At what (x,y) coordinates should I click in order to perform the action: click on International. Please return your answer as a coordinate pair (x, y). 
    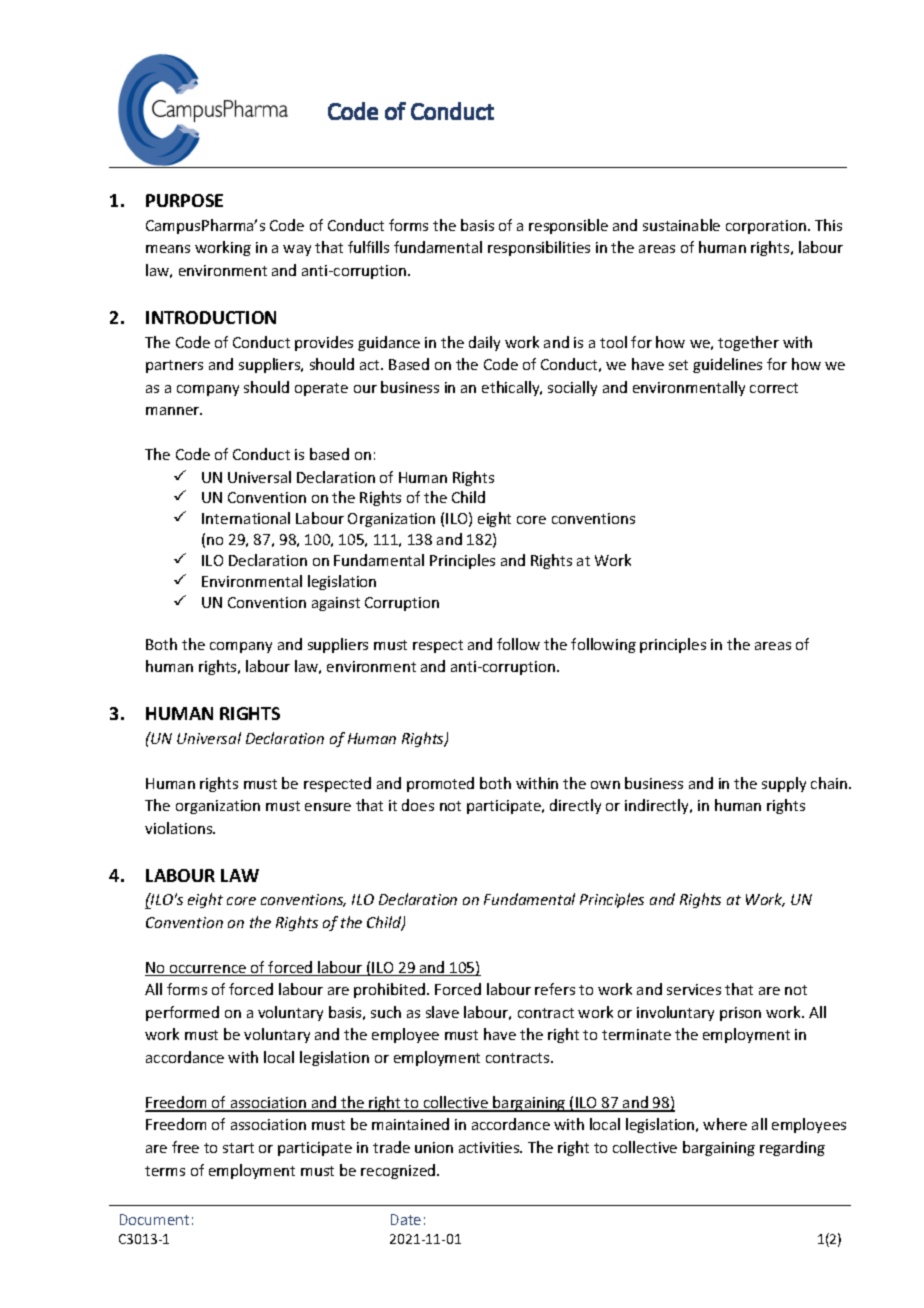
    Looking at the image, I should click on (246, 518).
